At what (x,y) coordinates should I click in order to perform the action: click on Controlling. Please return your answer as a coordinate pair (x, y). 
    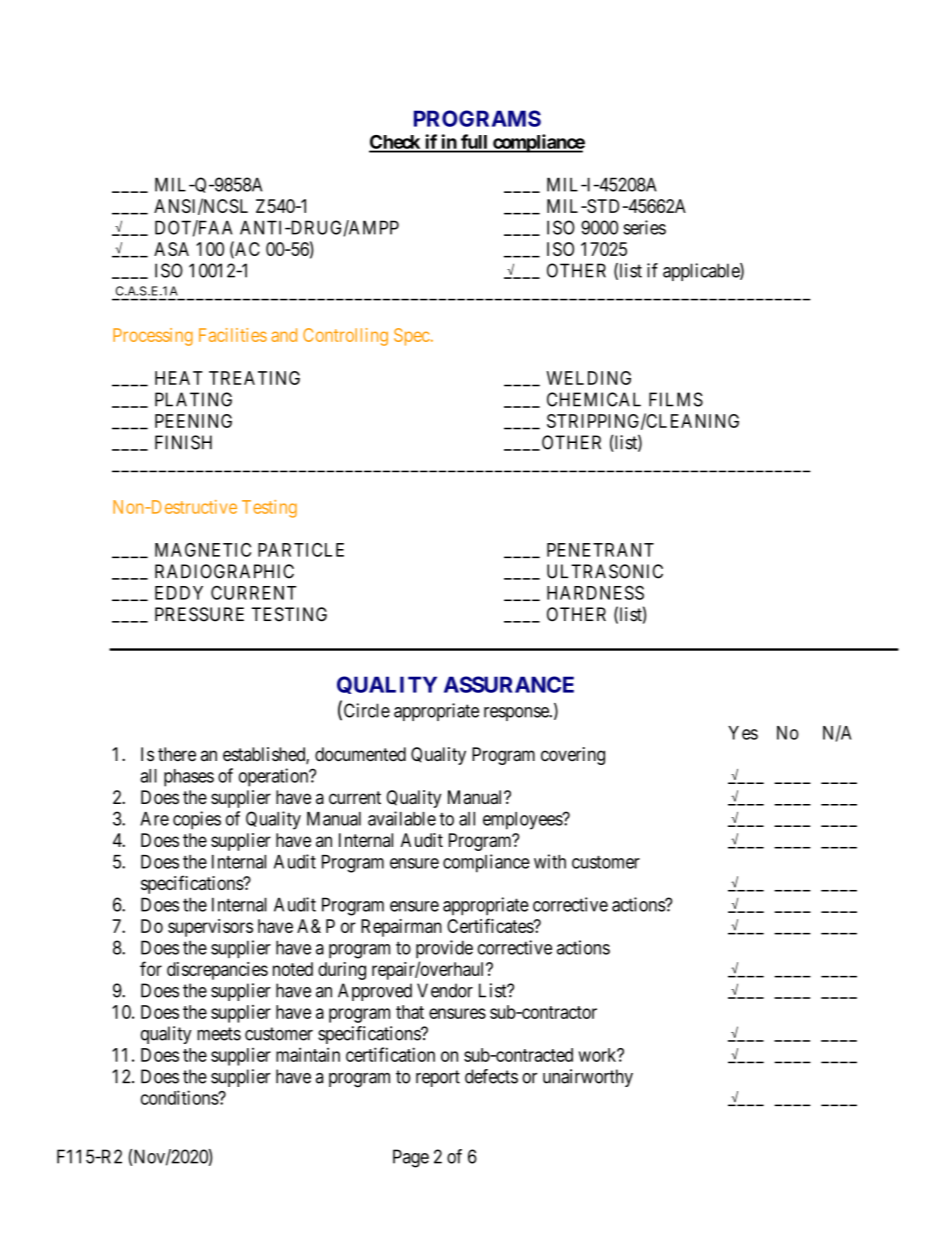
    Looking at the image, I should click on (345, 337).
